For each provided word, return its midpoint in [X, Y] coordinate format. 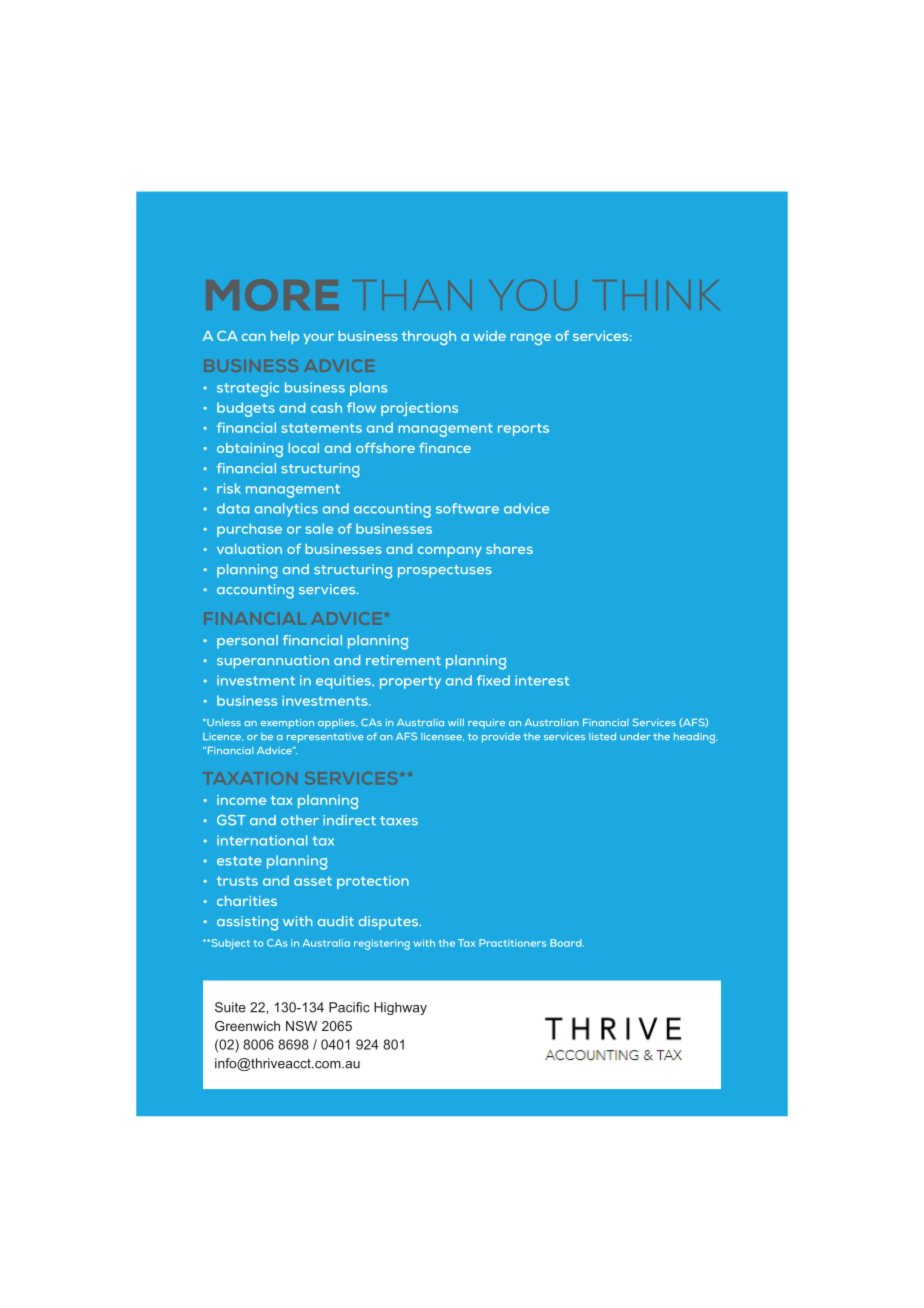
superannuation [273, 662]
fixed [493, 680]
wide [489, 336]
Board [567, 943]
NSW [301, 1026]
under [635, 736]
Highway [400, 1008]
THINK [656, 295]
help [285, 337]
